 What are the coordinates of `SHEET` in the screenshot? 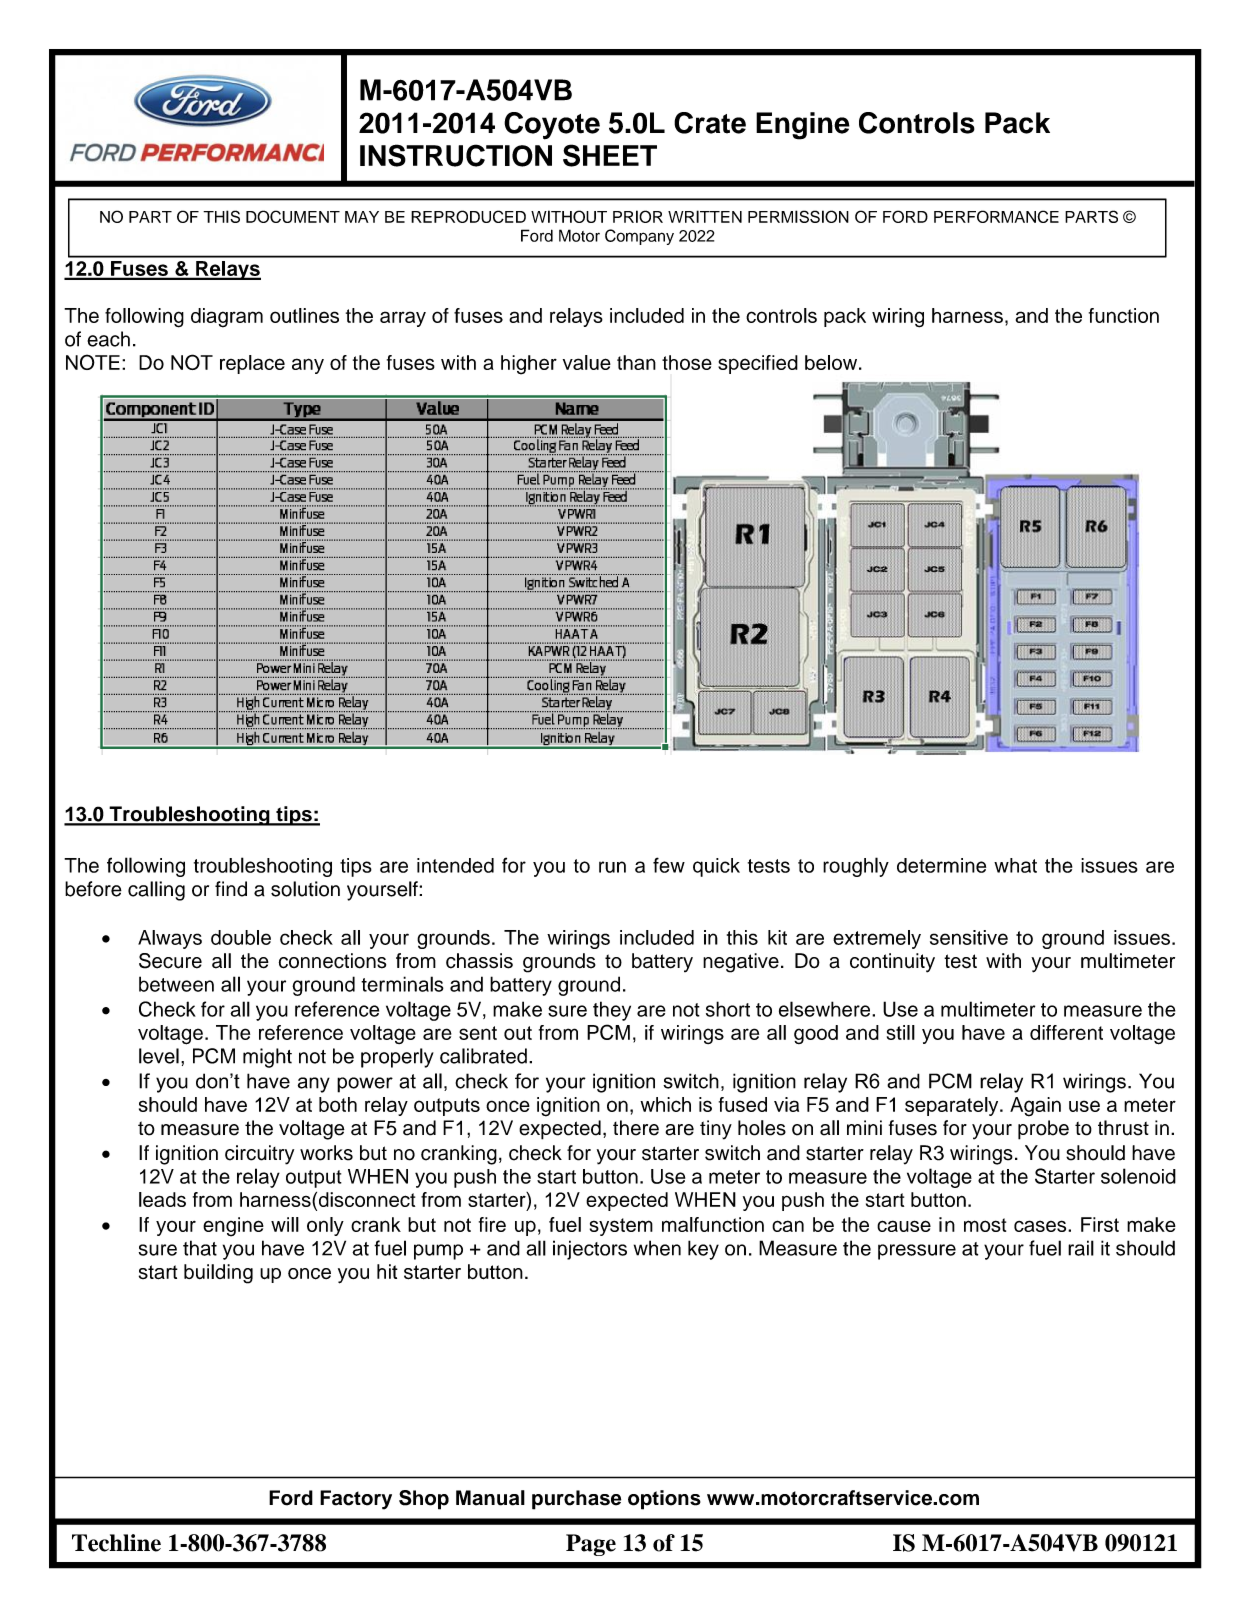 It's located at (610, 155).
